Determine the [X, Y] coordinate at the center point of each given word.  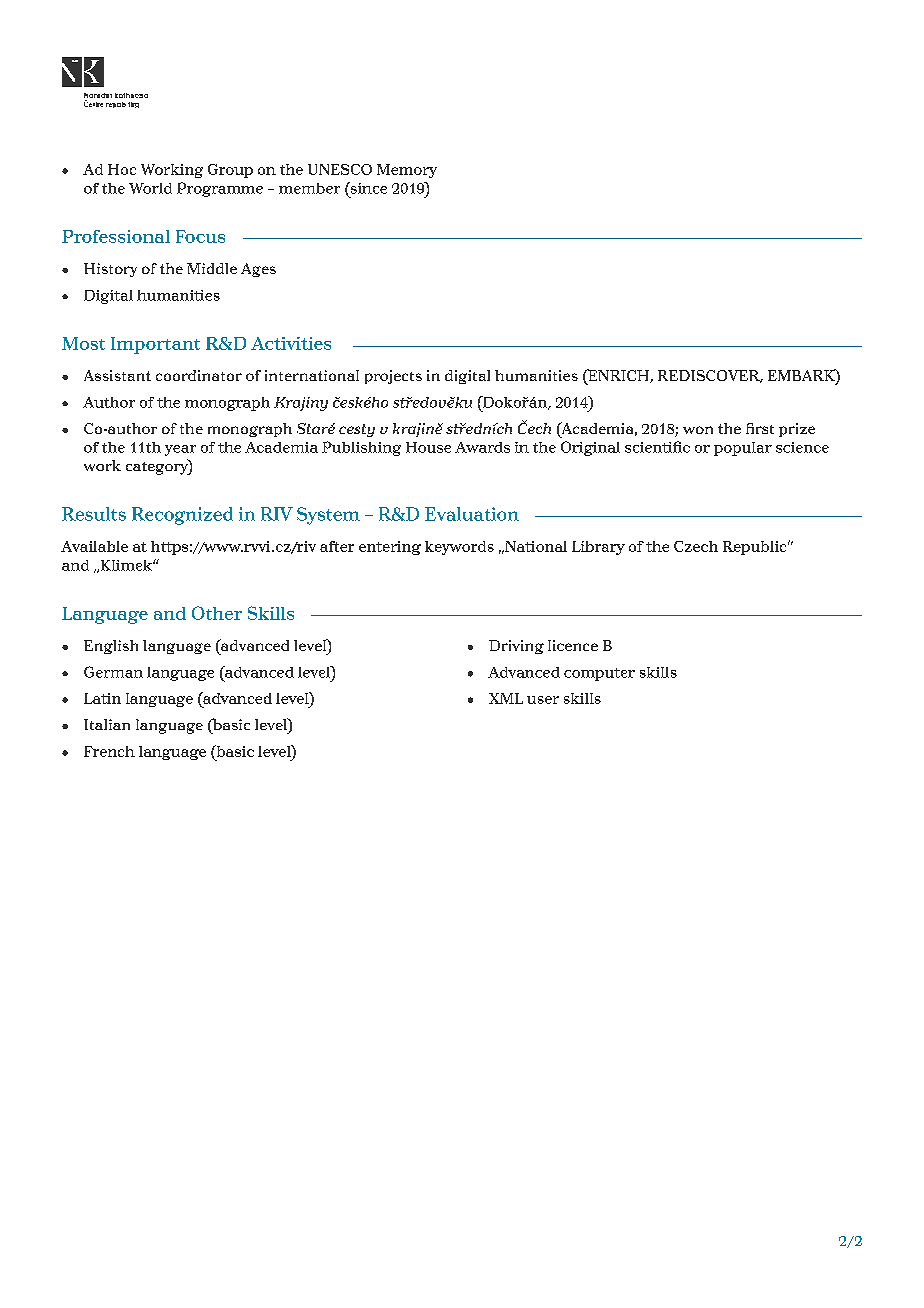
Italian [107, 724]
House [428, 447]
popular [743, 449]
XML [506, 698]
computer [599, 674]
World [150, 188]
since [367, 188]
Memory [407, 171]
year [180, 450]
